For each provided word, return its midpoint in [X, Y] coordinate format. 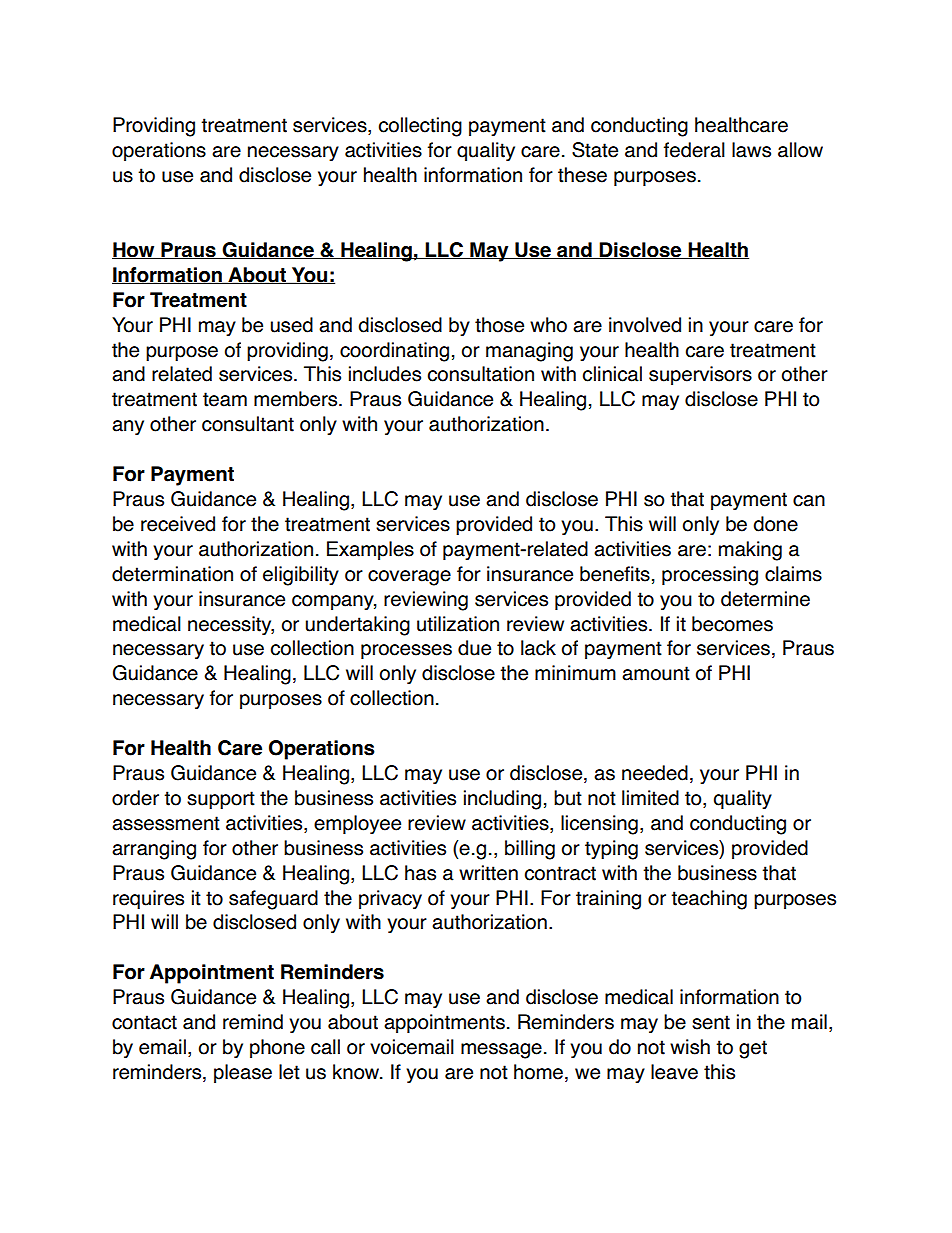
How [134, 250]
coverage [409, 578]
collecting [420, 127]
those [499, 325]
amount [656, 673]
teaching [709, 900]
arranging [154, 850]
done [775, 524]
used [292, 325]
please [243, 1073]
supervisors [700, 375]
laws [751, 150]
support [221, 800]
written [488, 873]
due [474, 648]
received [178, 524]
